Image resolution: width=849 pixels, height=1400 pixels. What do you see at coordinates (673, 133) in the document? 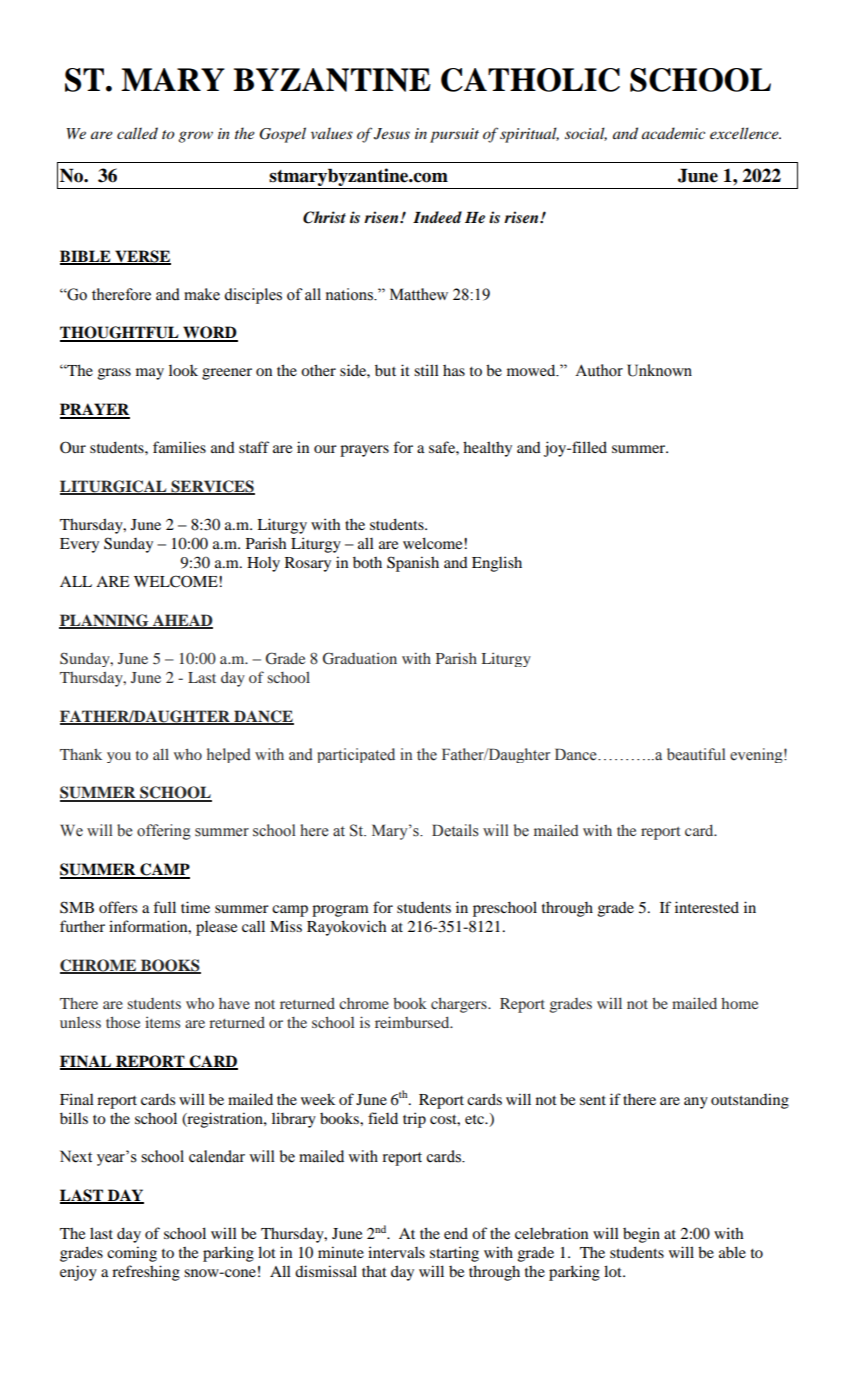
I see `academic` at bounding box center [673, 133].
